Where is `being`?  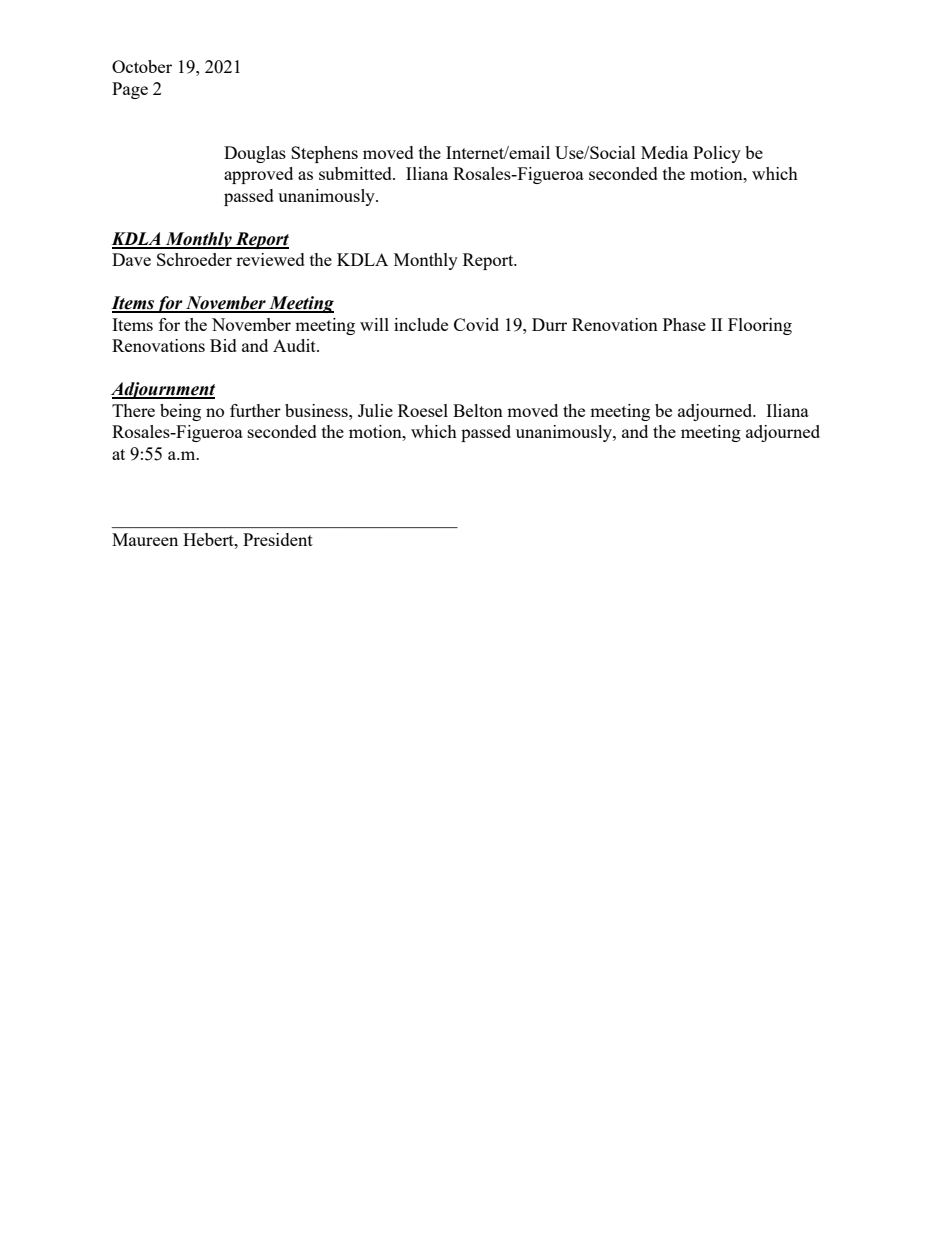 being is located at coordinates (180, 412).
